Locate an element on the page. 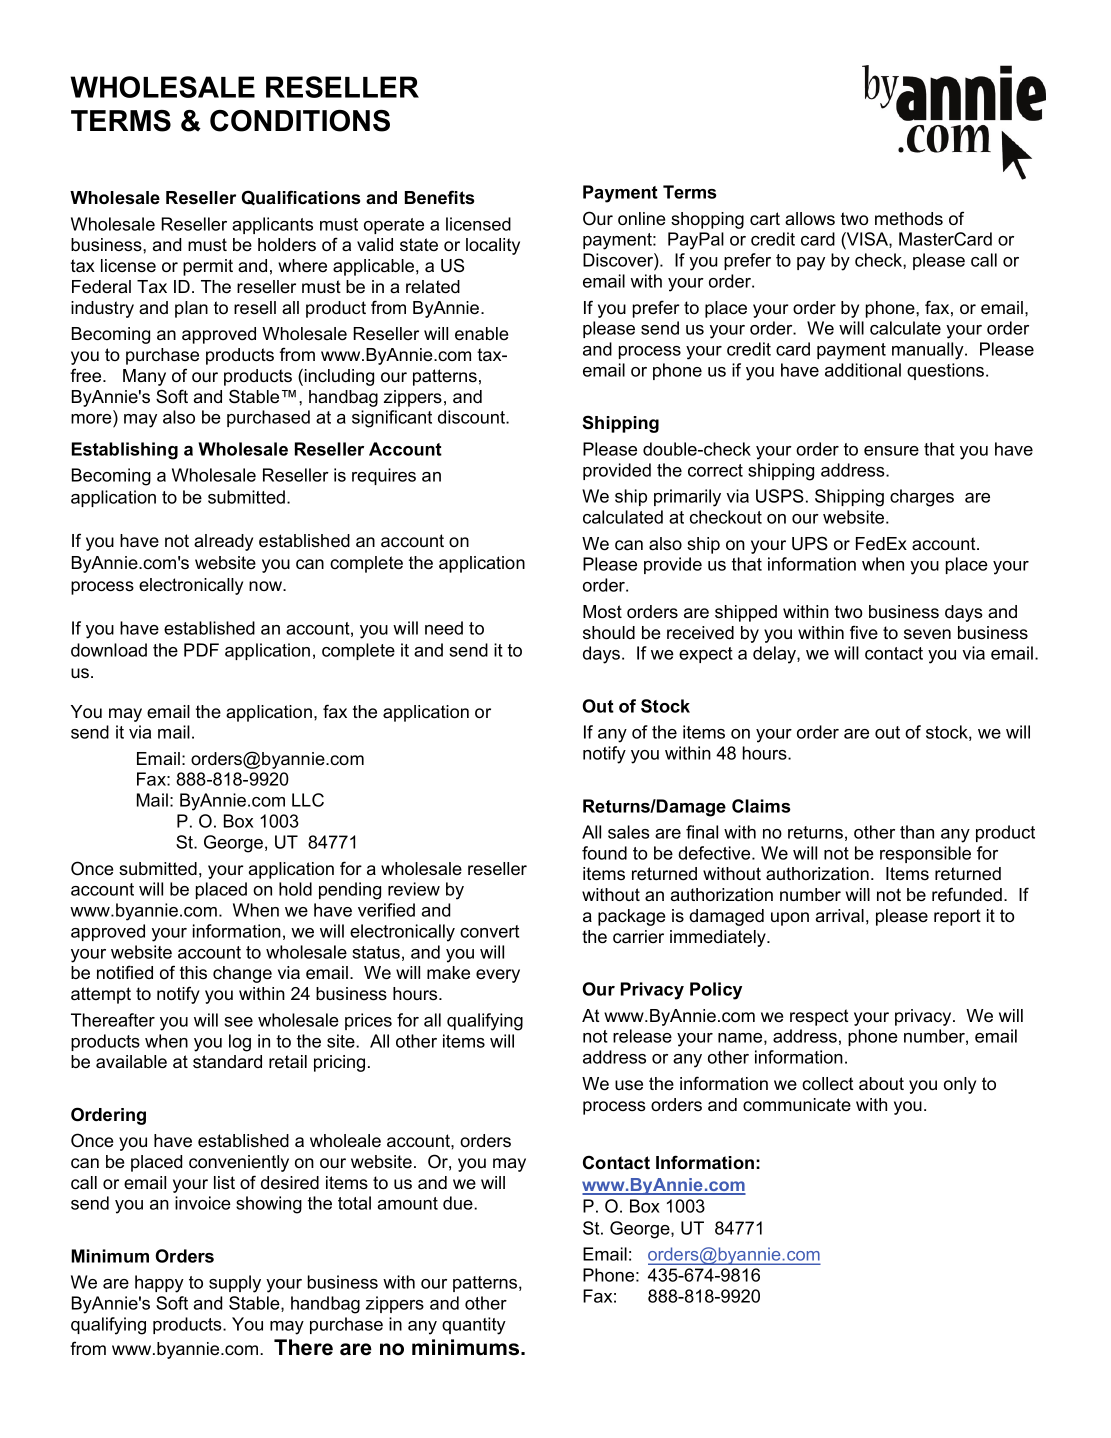  five is located at coordinates (864, 632).
